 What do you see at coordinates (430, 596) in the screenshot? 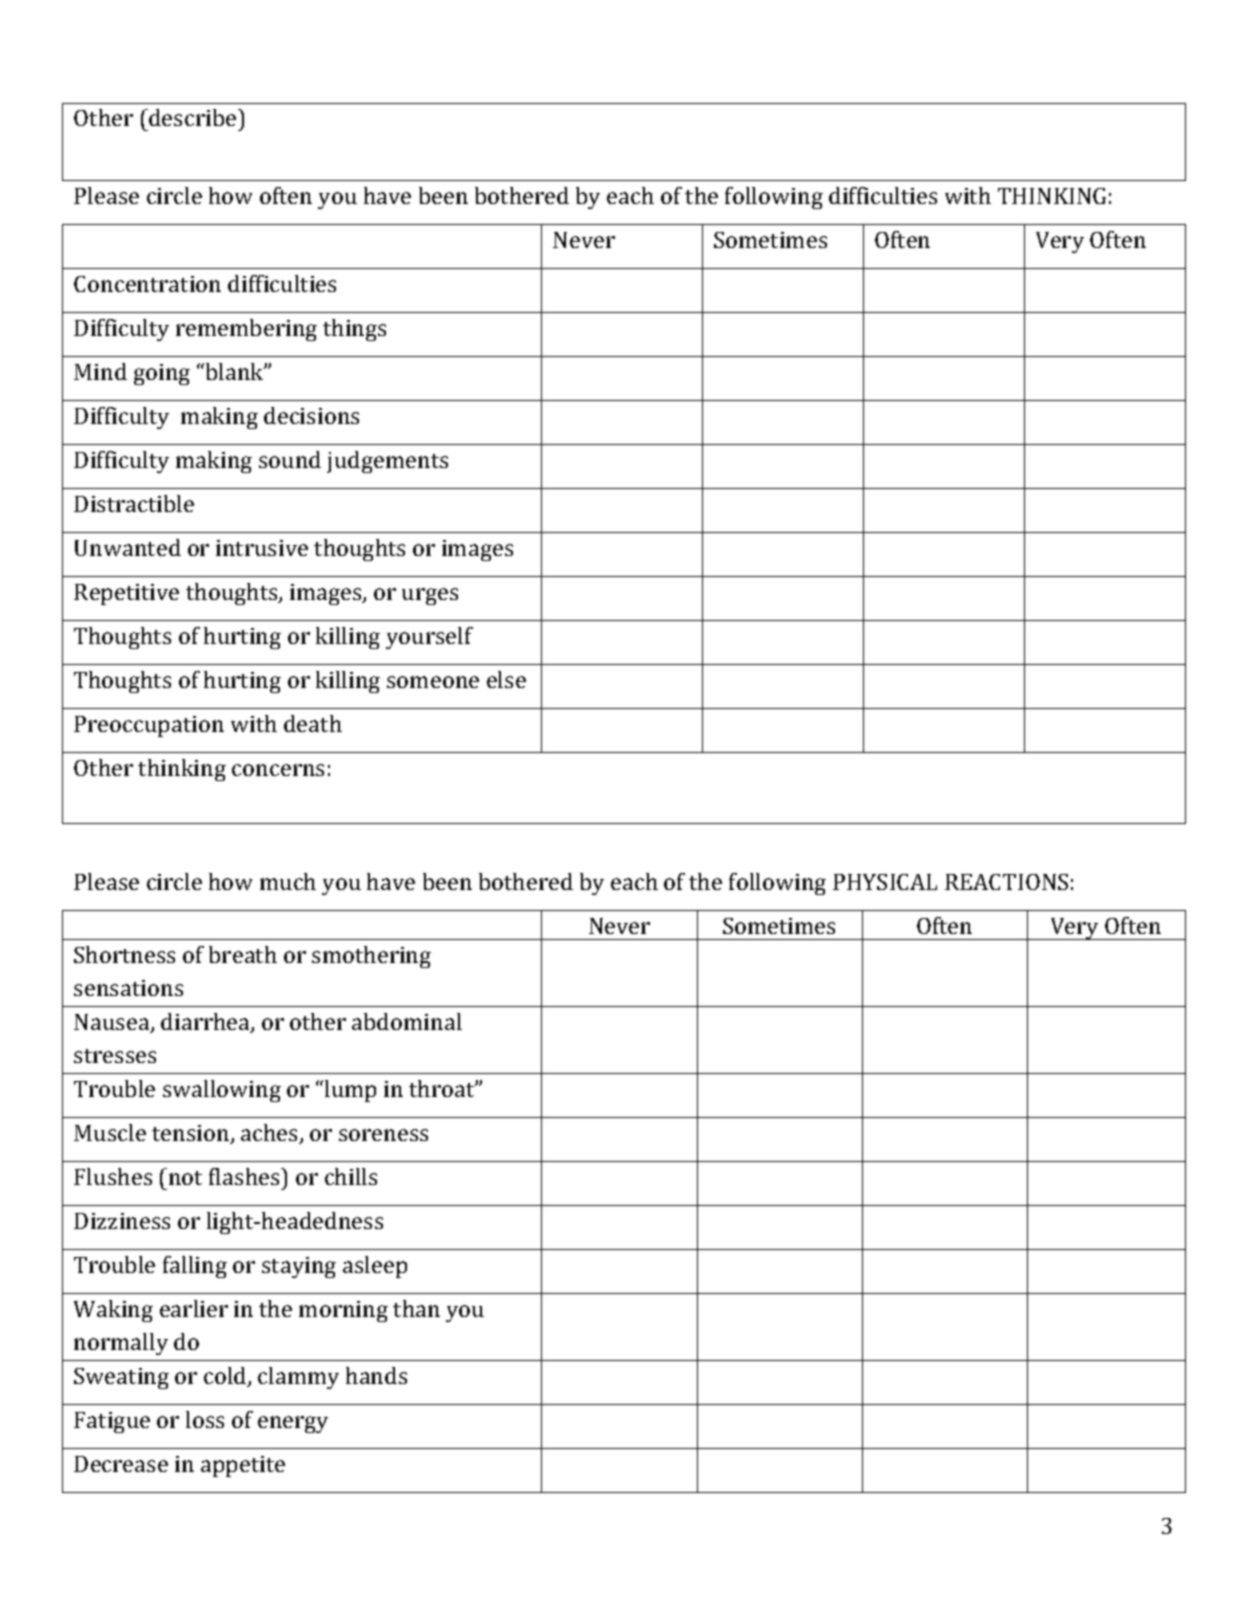
I see `urges` at bounding box center [430, 596].
